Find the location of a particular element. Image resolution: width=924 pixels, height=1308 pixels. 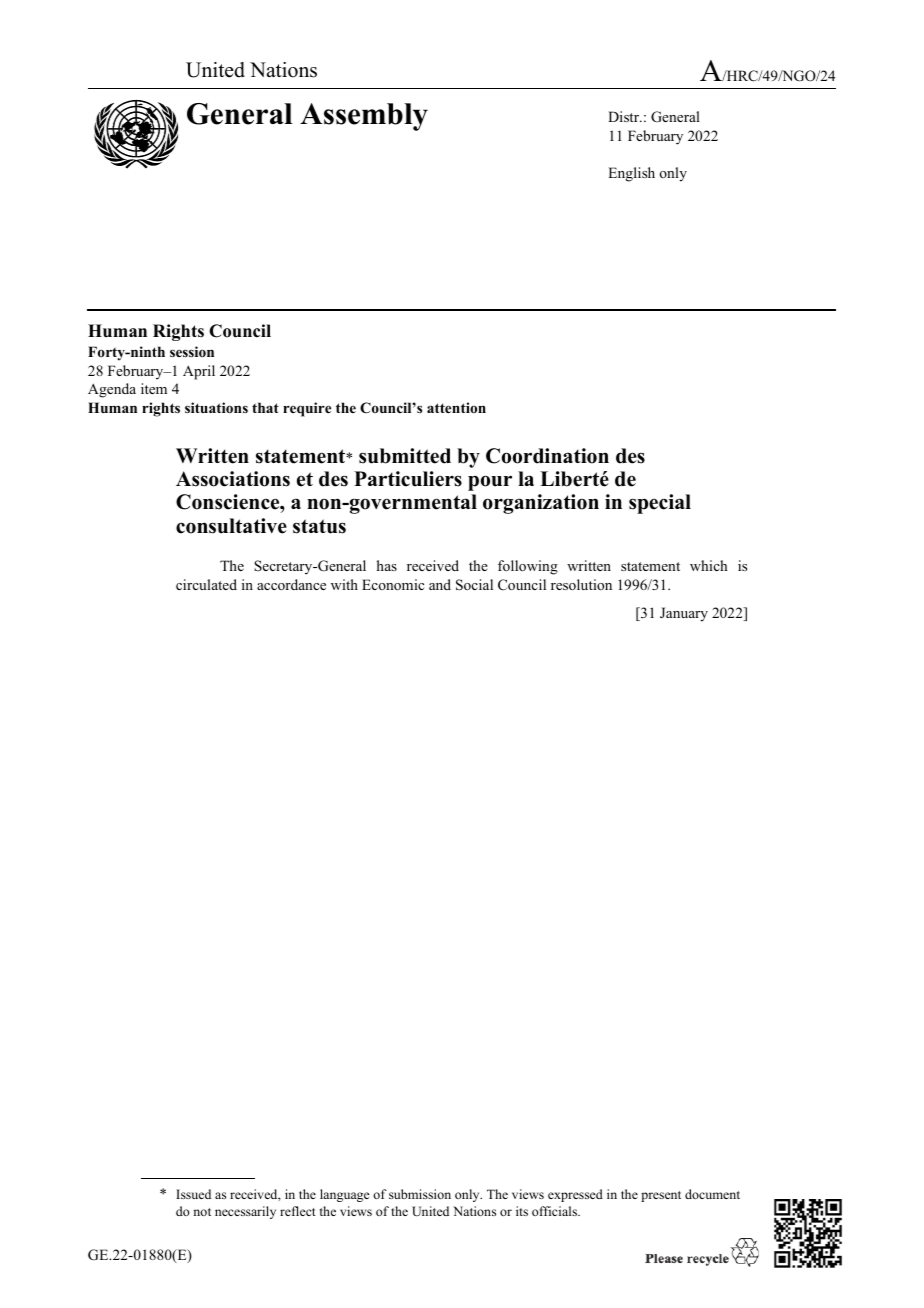

Issued is located at coordinates (193, 1194).
